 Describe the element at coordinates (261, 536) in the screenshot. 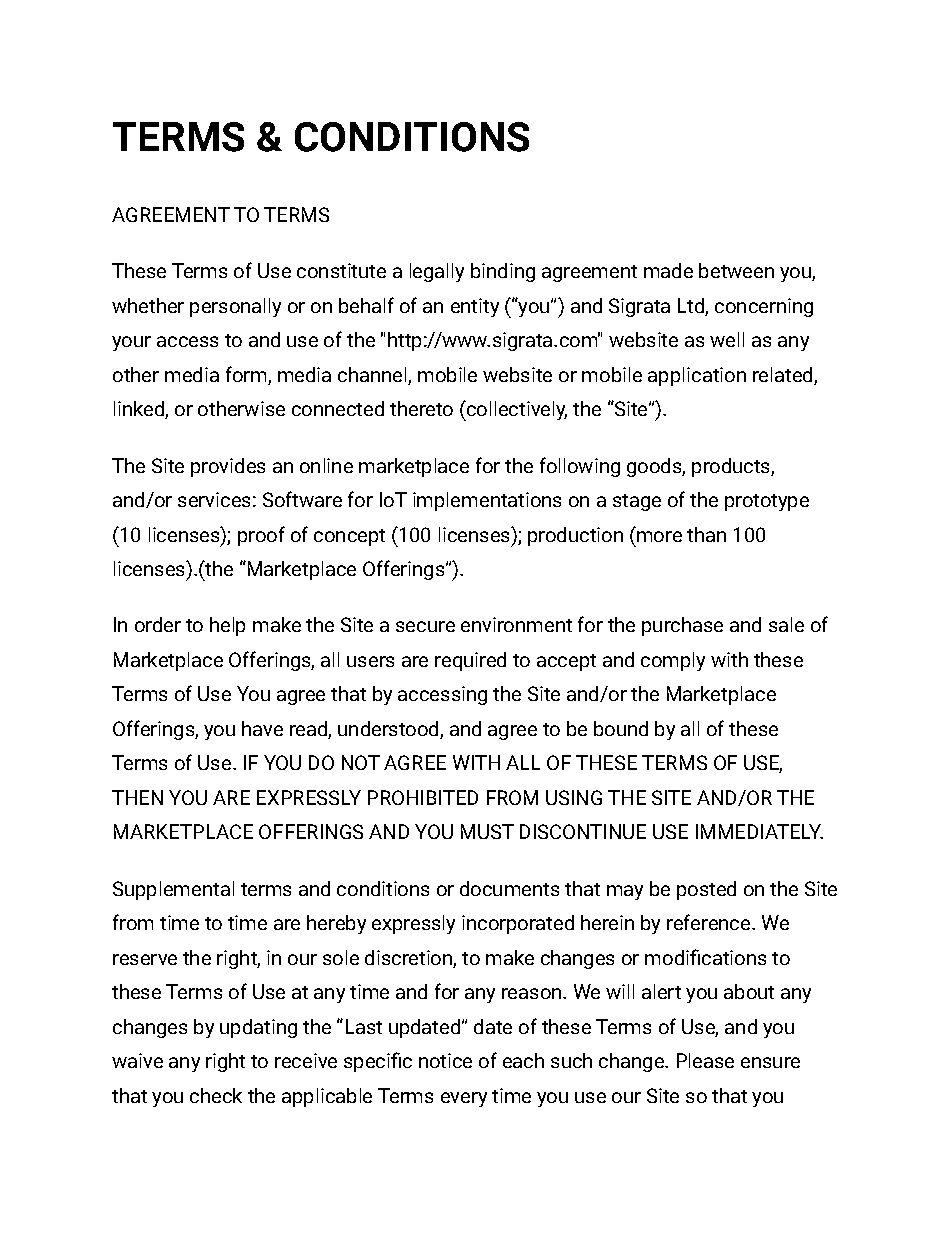

I see `proof` at that location.
